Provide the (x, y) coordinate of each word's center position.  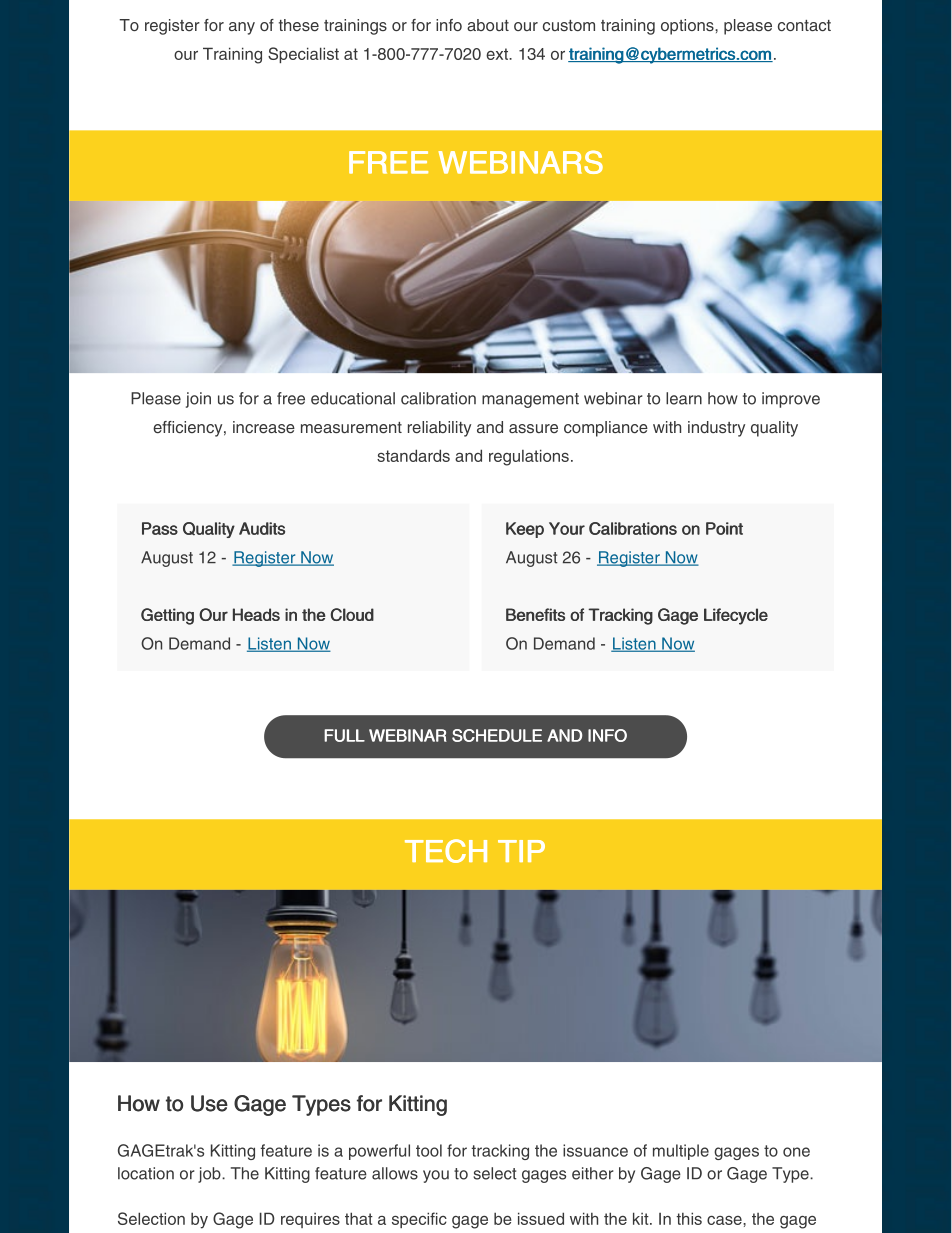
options (688, 27)
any (242, 28)
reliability (439, 429)
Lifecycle (736, 616)
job (210, 1175)
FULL (344, 735)
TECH (446, 851)
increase (264, 427)
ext (498, 54)
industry (716, 429)
